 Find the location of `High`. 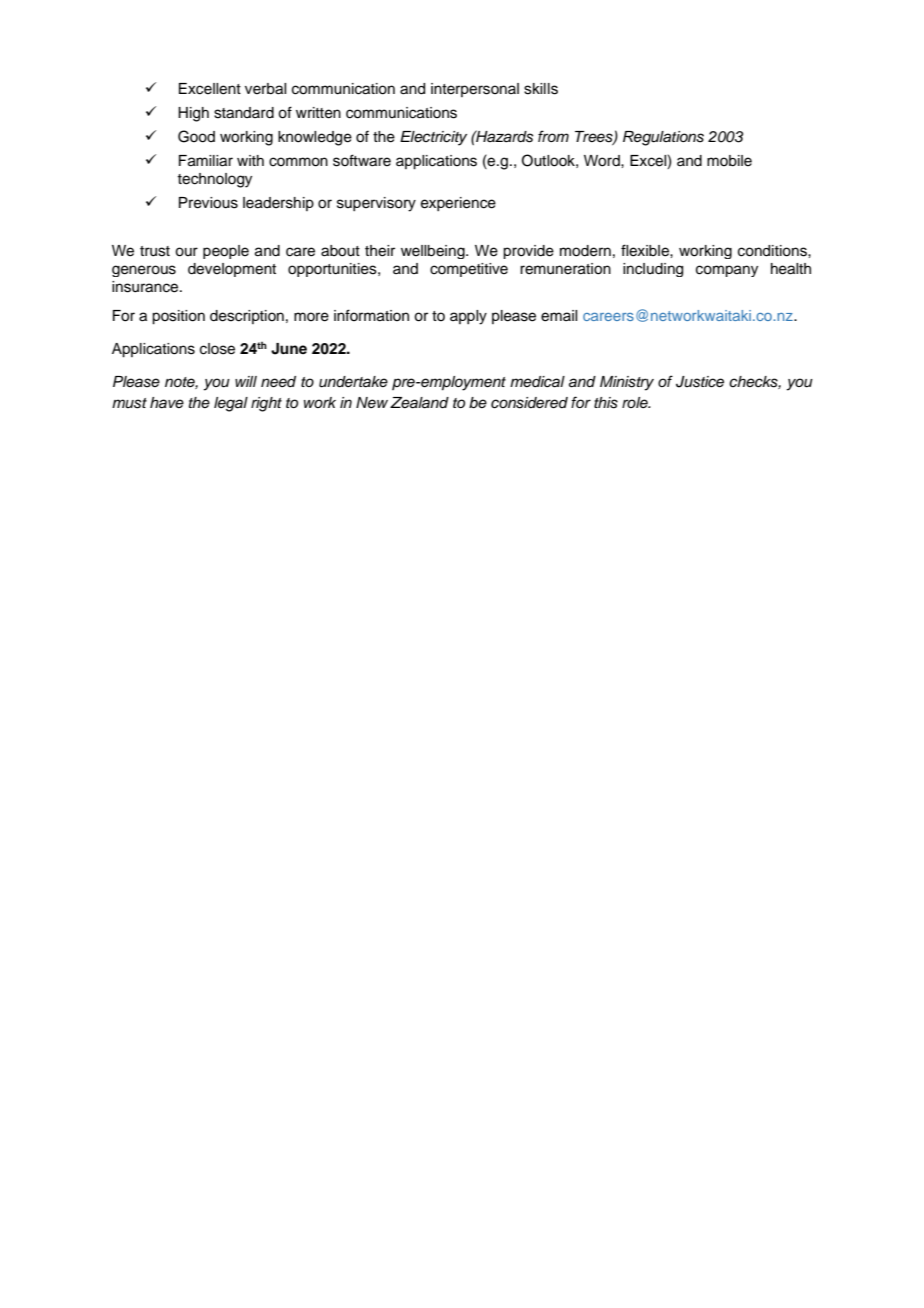

High is located at coordinates (193, 114).
